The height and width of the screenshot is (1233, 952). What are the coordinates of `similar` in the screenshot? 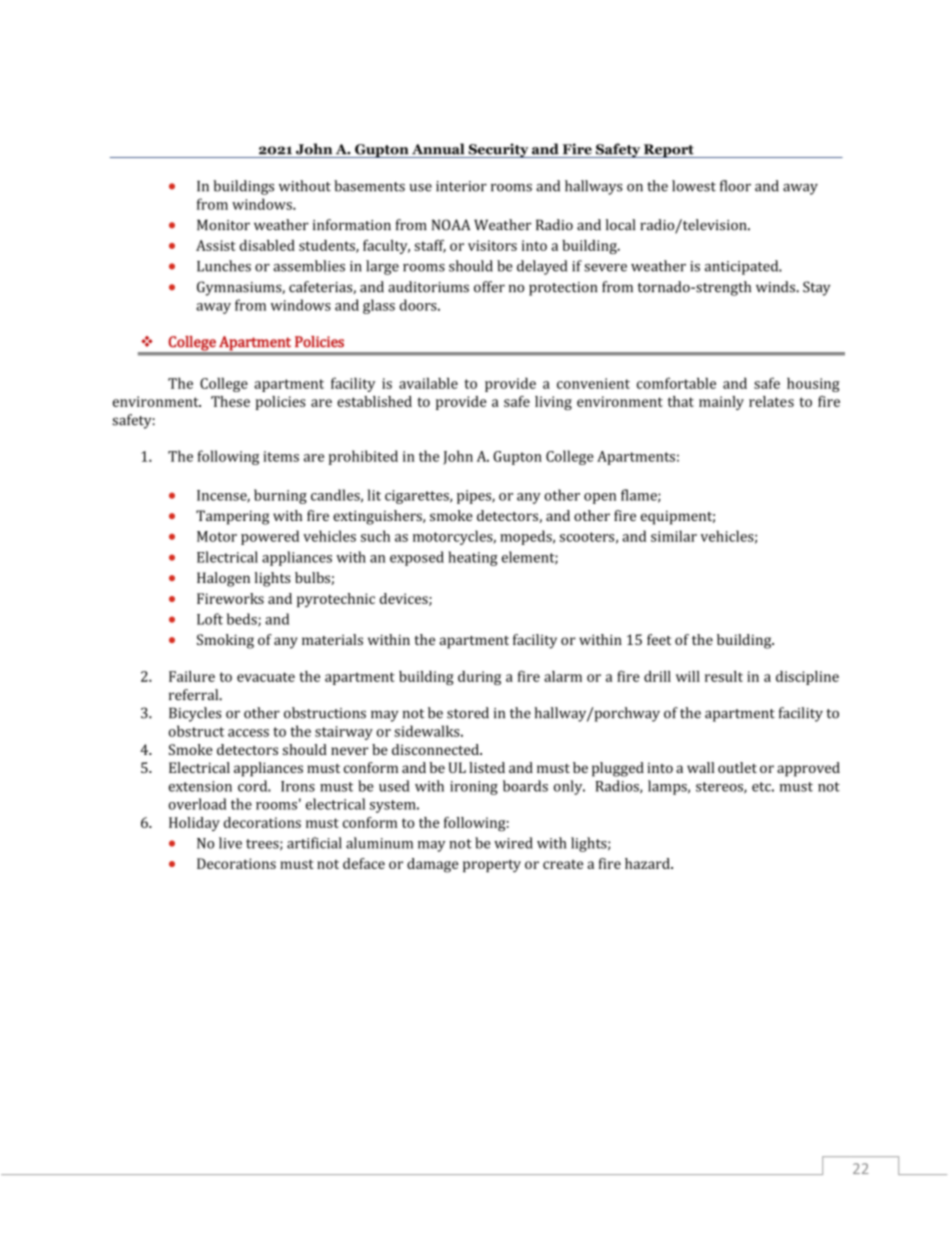 It's located at (674, 536).
